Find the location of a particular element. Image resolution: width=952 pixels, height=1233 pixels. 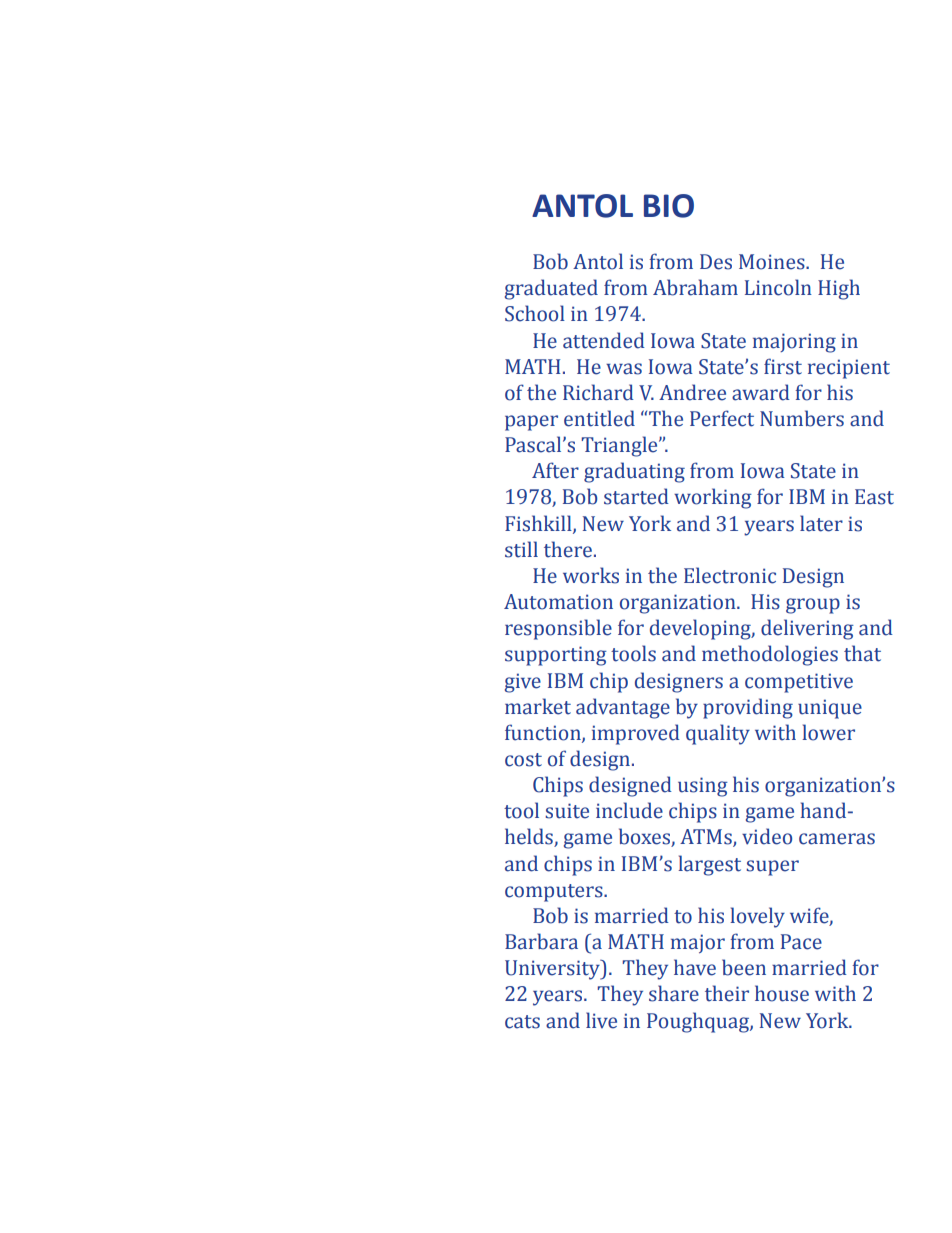

later is located at coordinates (821, 523).
